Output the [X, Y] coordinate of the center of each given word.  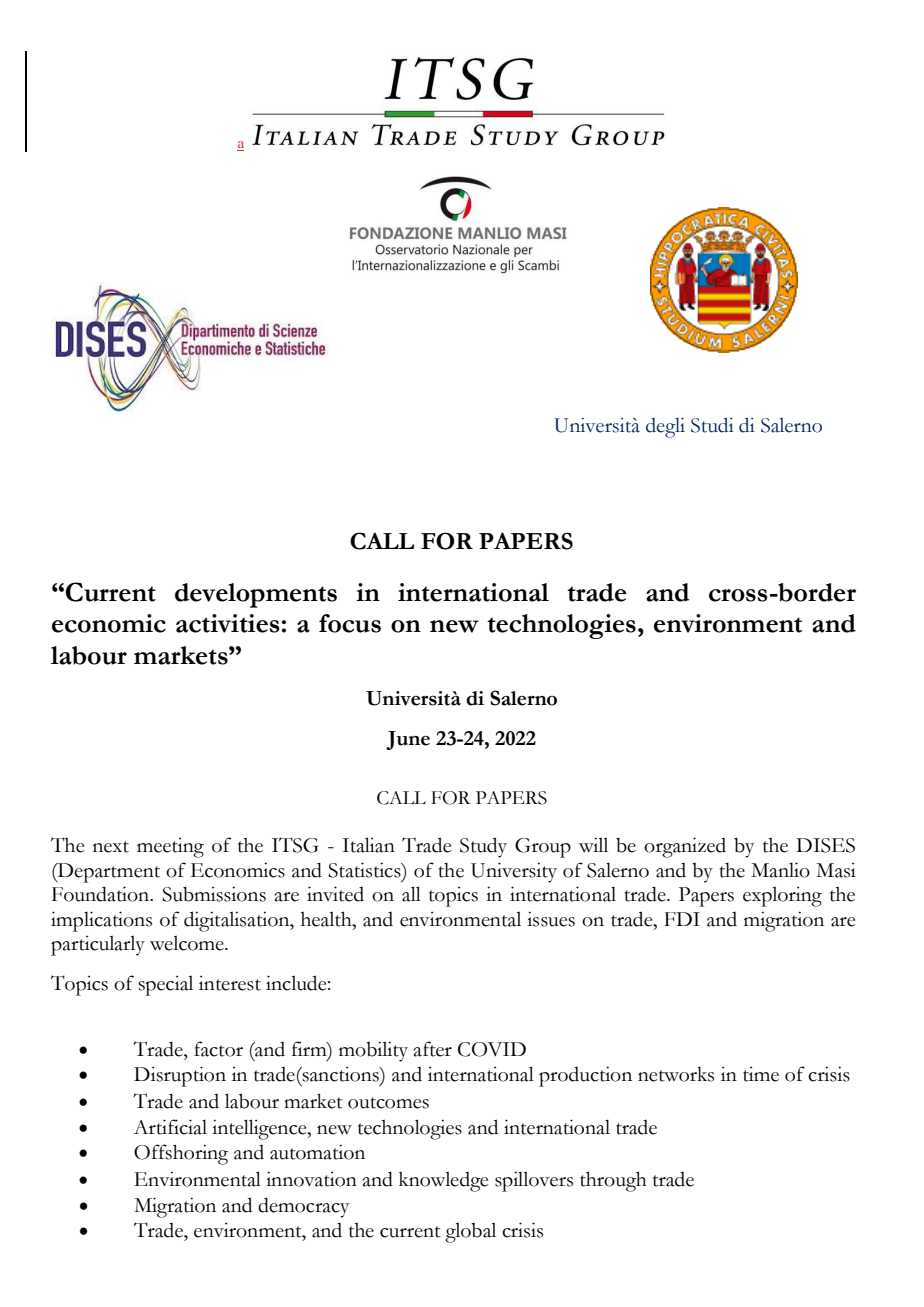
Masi [836, 870]
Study [483, 847]
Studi [712, 425]
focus [350, 623]
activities [228, 623]
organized [685, 847]
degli [665, 428]
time [761, 1074]
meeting [170, 848]
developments [256, 595]
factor [218, 1049]
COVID [492, 1049]
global [470, 1232]
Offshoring [181, 1154]
